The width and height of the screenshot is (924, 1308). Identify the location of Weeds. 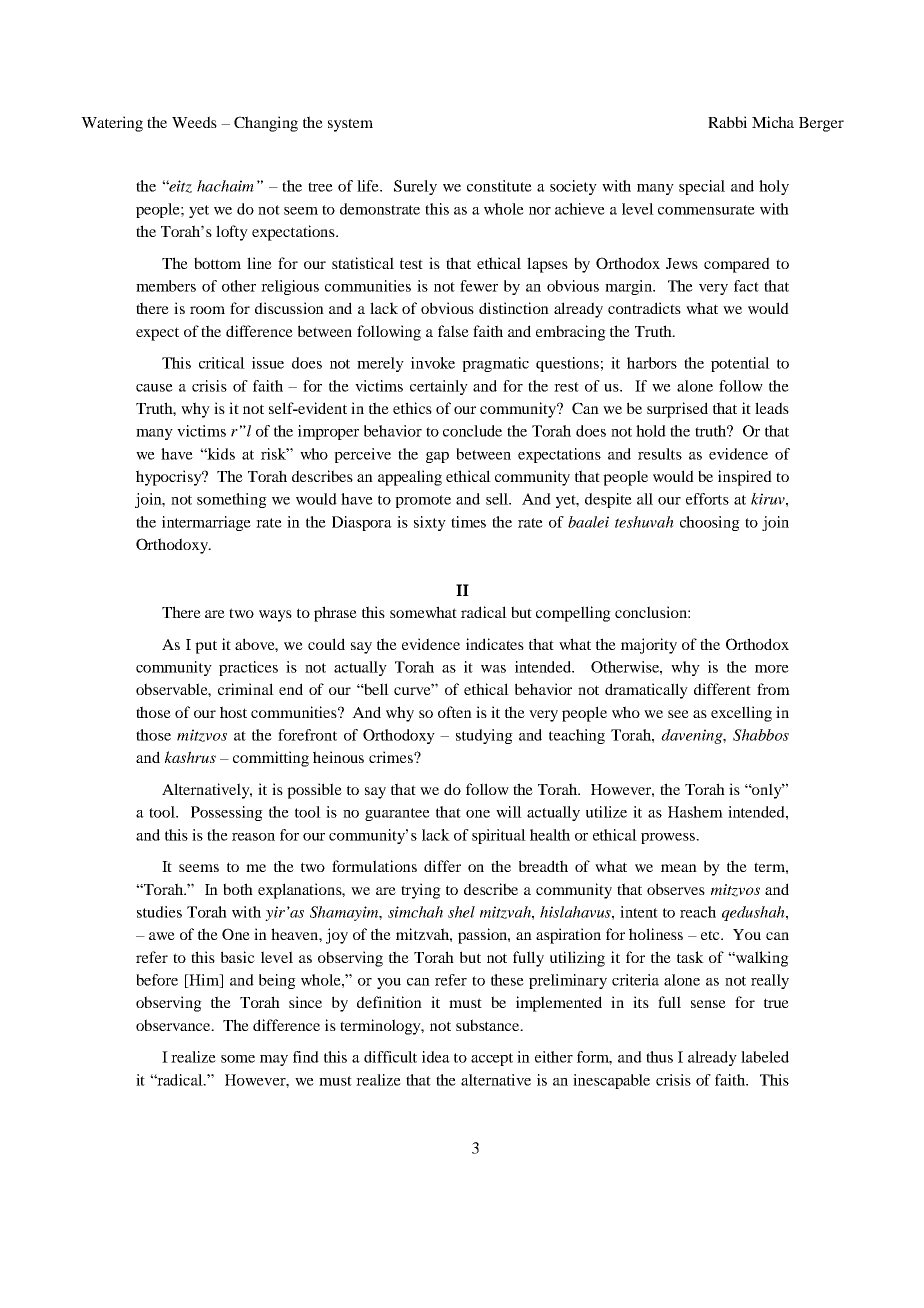
(194, 122).
